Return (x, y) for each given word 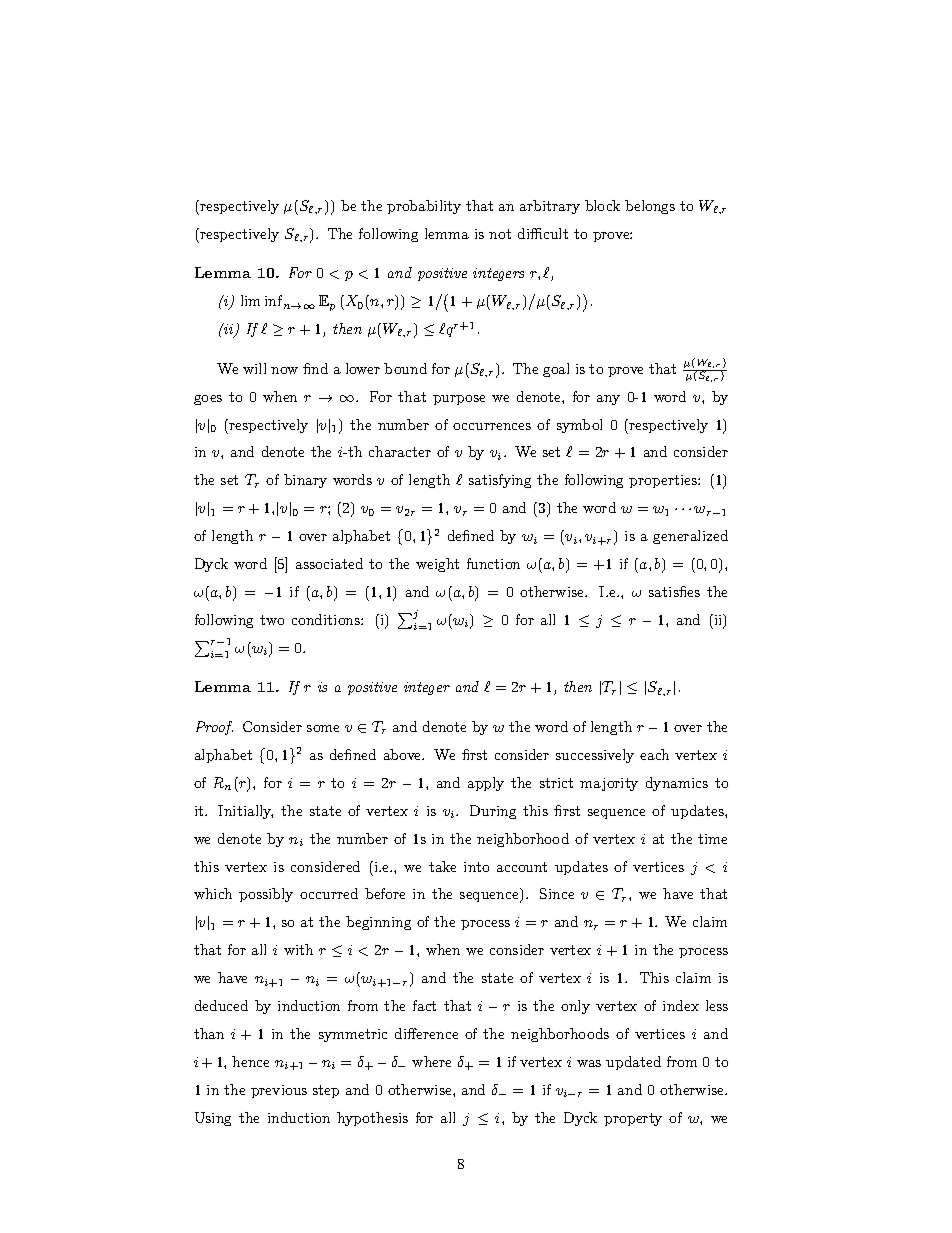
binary (305, 481)
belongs (650, 207)
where (431, 1061)
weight (437, 565)
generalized (690, 537)
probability (424, 207)
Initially (245, 812)
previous (279, 1091)
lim (250, 300)
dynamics (677, 784)
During (493, 812)
